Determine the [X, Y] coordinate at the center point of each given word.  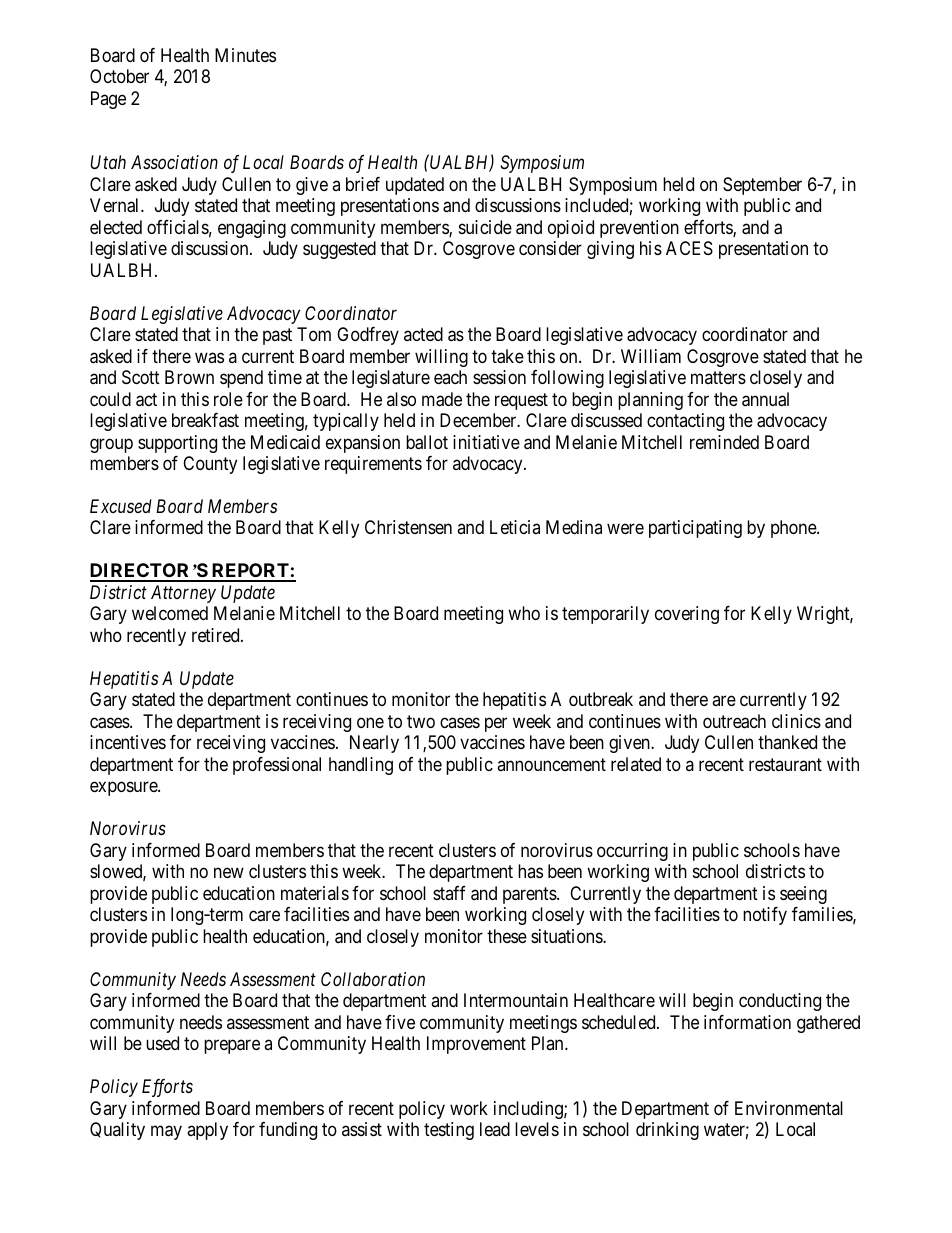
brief [363, 184]
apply [207, 1131]
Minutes [245, 55]
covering [687, 615]
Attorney [183, 594]
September [762, 186]
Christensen [408, 527]
